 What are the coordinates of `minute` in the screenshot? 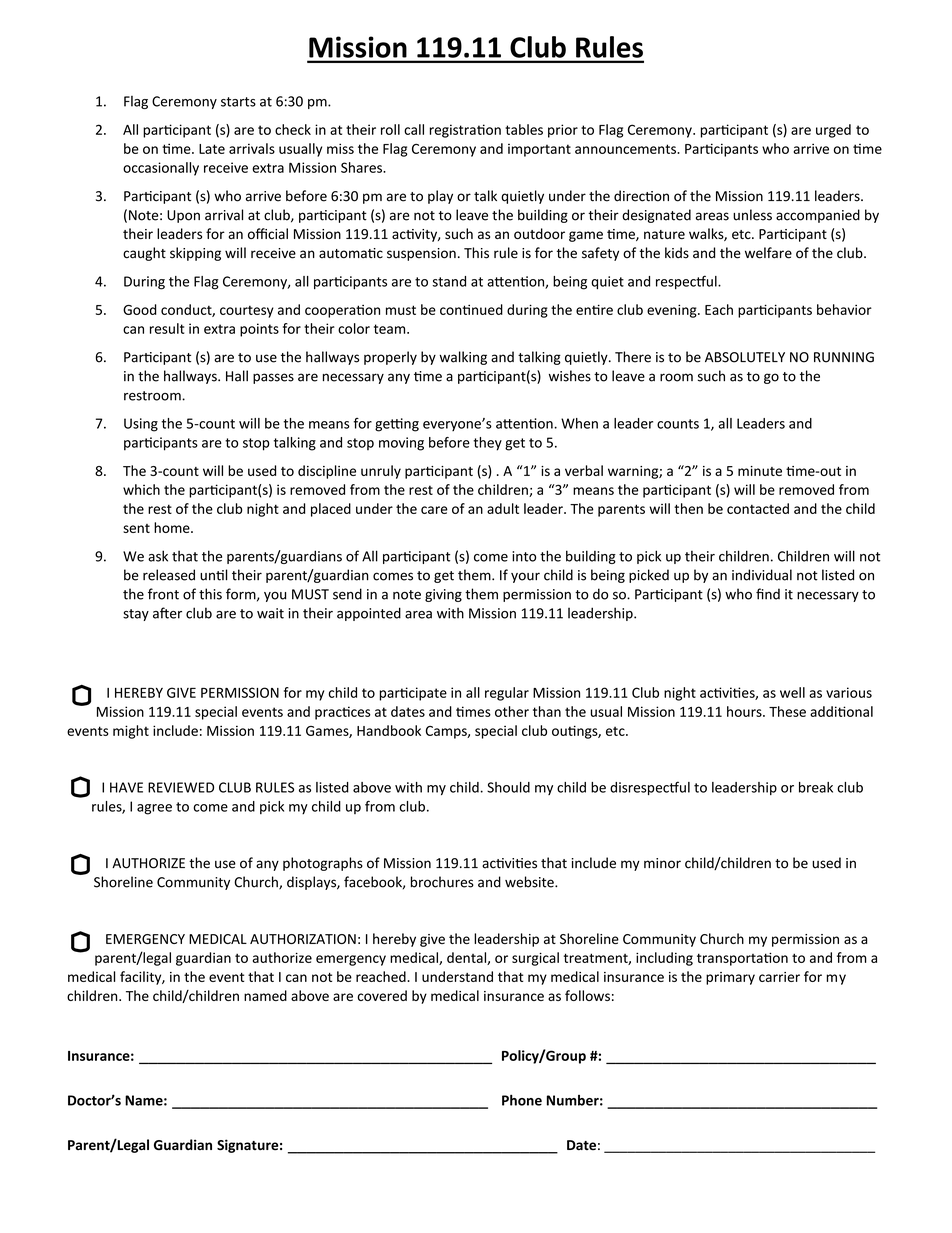 It's located at (760, 471).
